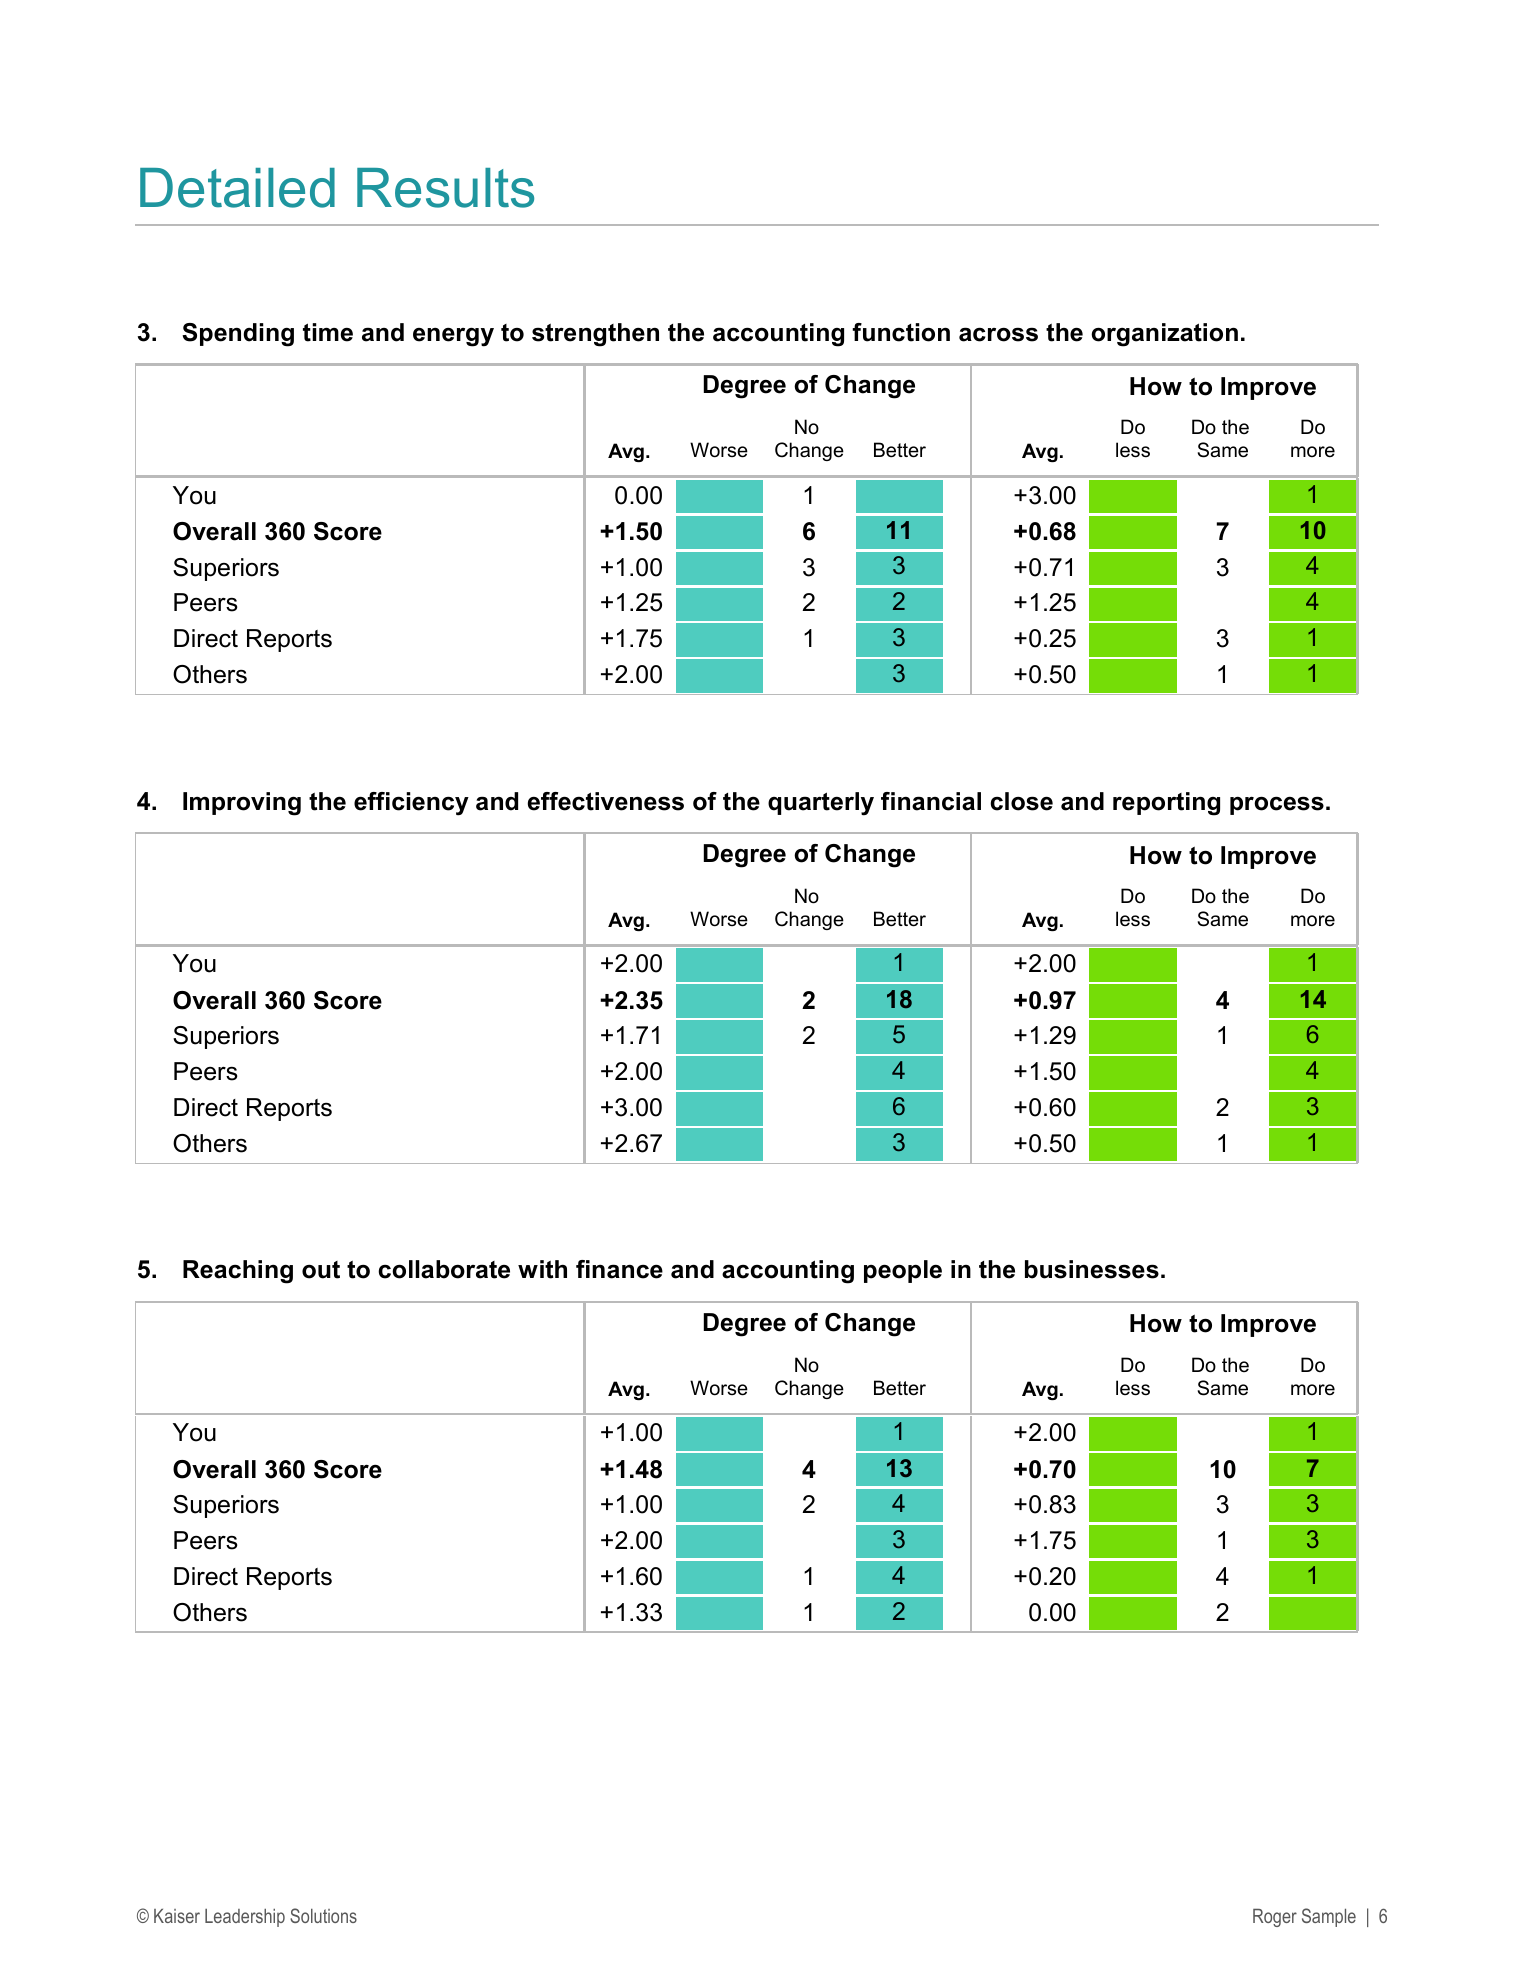 The width and height of the screenshot is (1528, 1978). What do you see at coordinates (245, 1918) in the screenshot?
I see `Leadership` at bounding box center [245, 1918].
